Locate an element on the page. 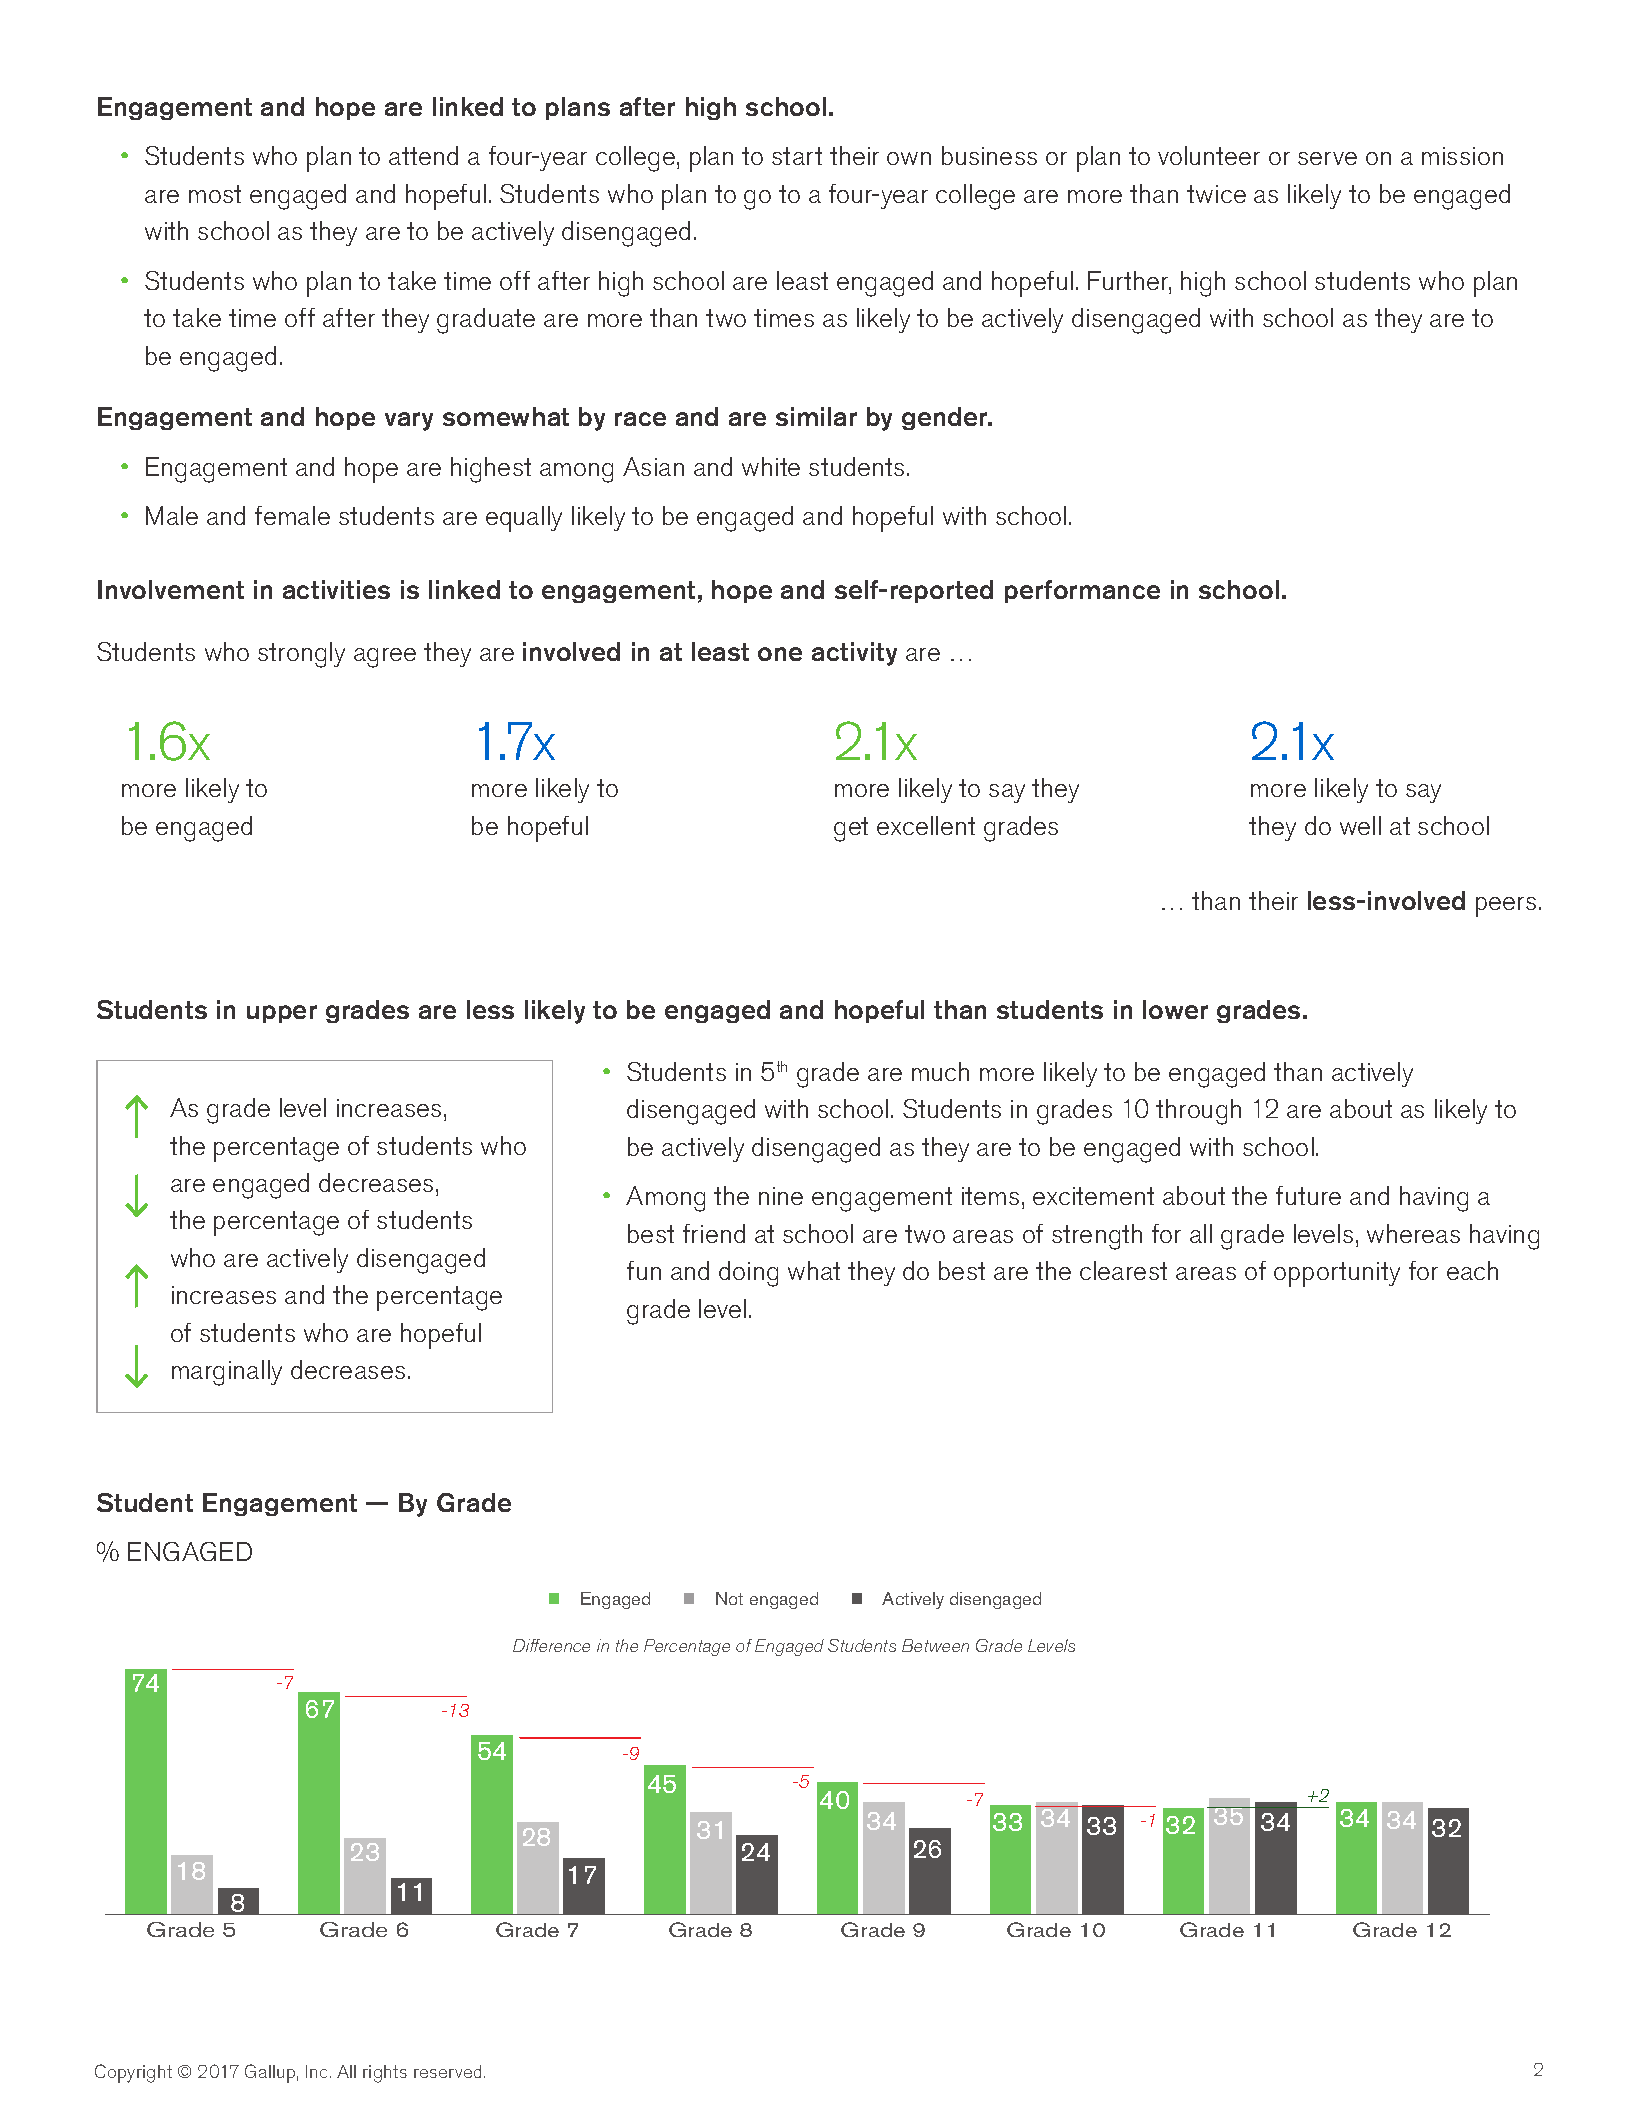  twice is located at coordinates (1216, 194).
